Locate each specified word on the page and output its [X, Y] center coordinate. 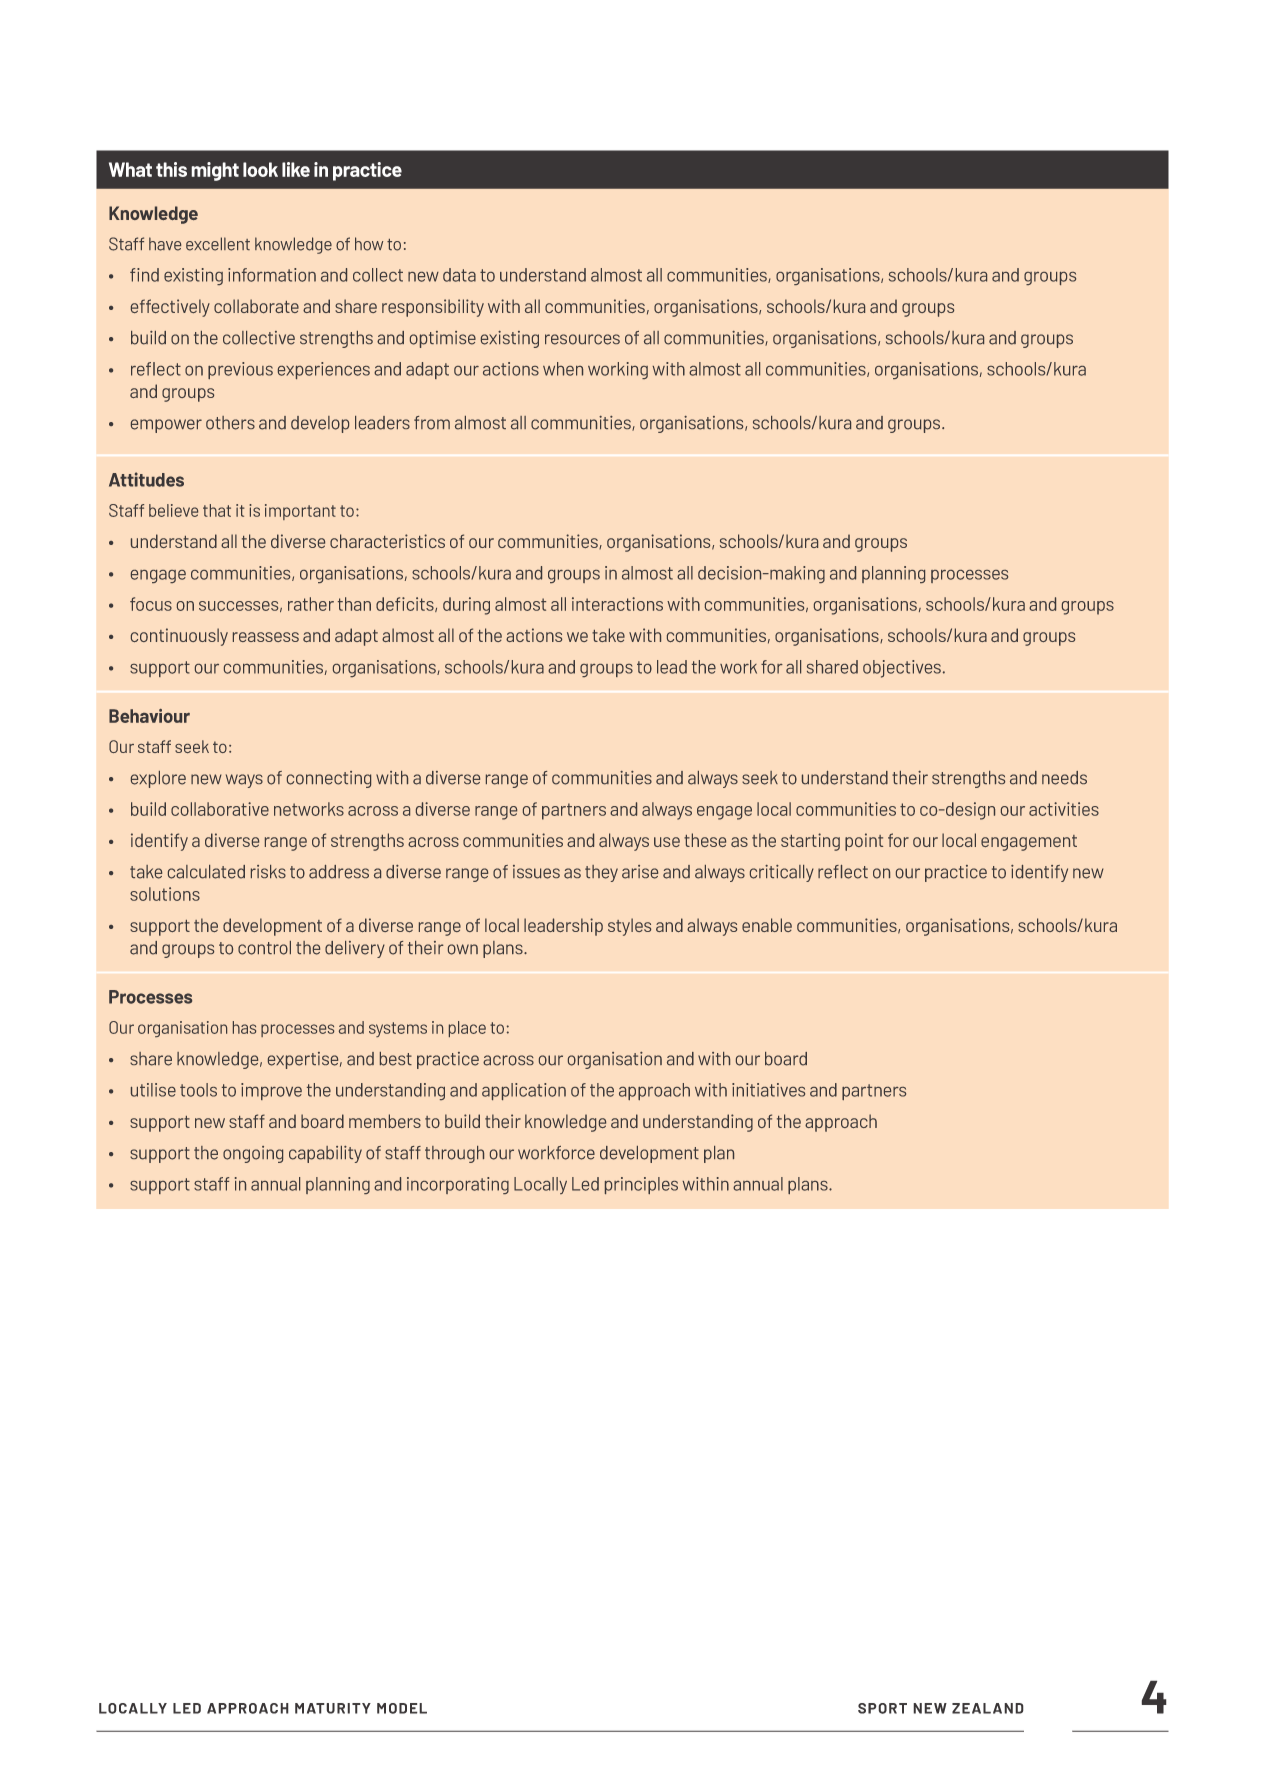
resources [582, 339]
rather [311, 604]
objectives [902, 669]
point [864, 842]
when [563, 369]
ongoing [253, 1154]
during [466, 606]
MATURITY [333, 1708]
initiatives [768, 1090]
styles [629, 927]
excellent [218, 244]
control [264, 948]
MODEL [402, 1708]
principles [641, 1185]
